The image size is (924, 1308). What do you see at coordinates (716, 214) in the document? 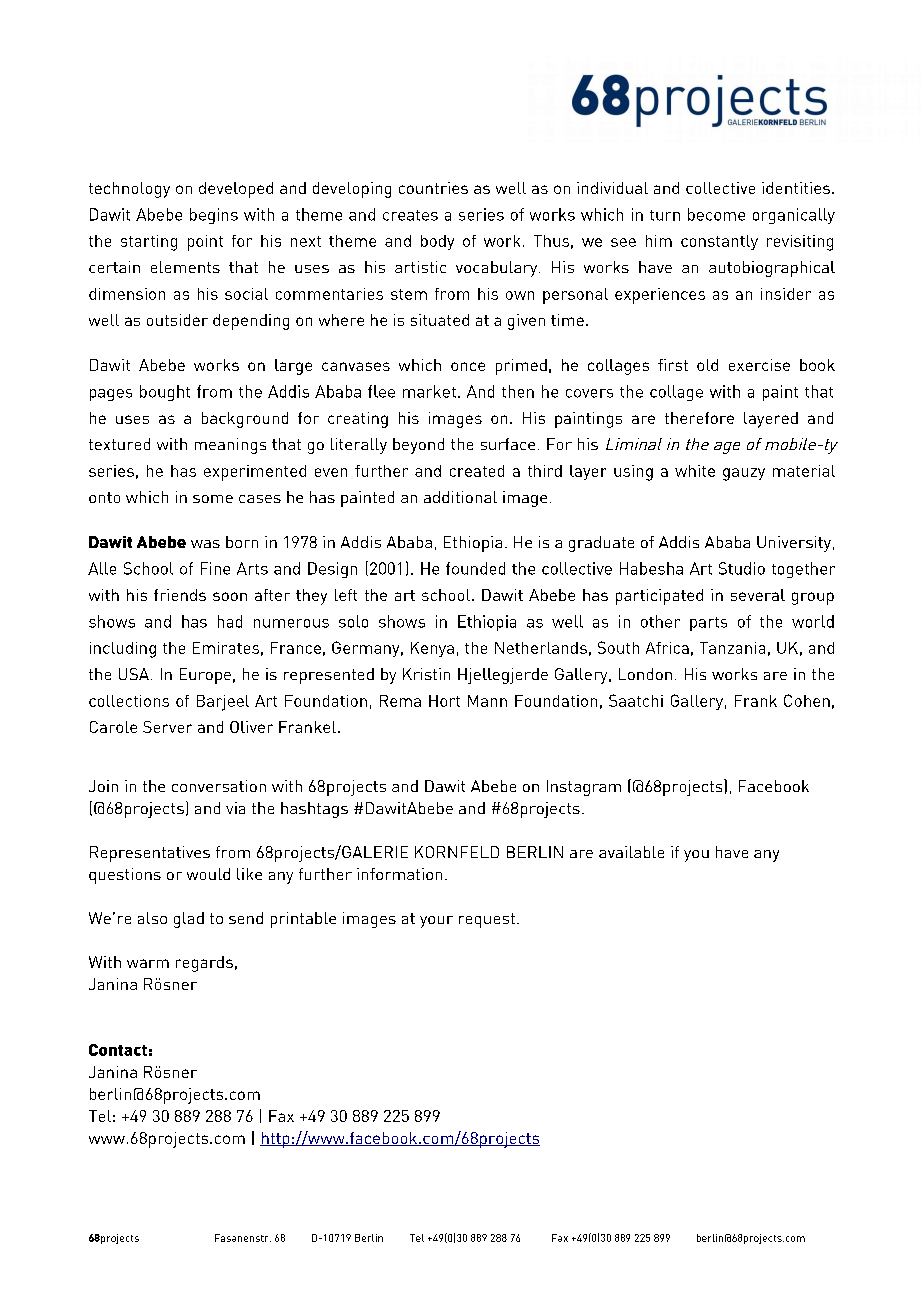
I see `become` at bounding box center [716, 214].
